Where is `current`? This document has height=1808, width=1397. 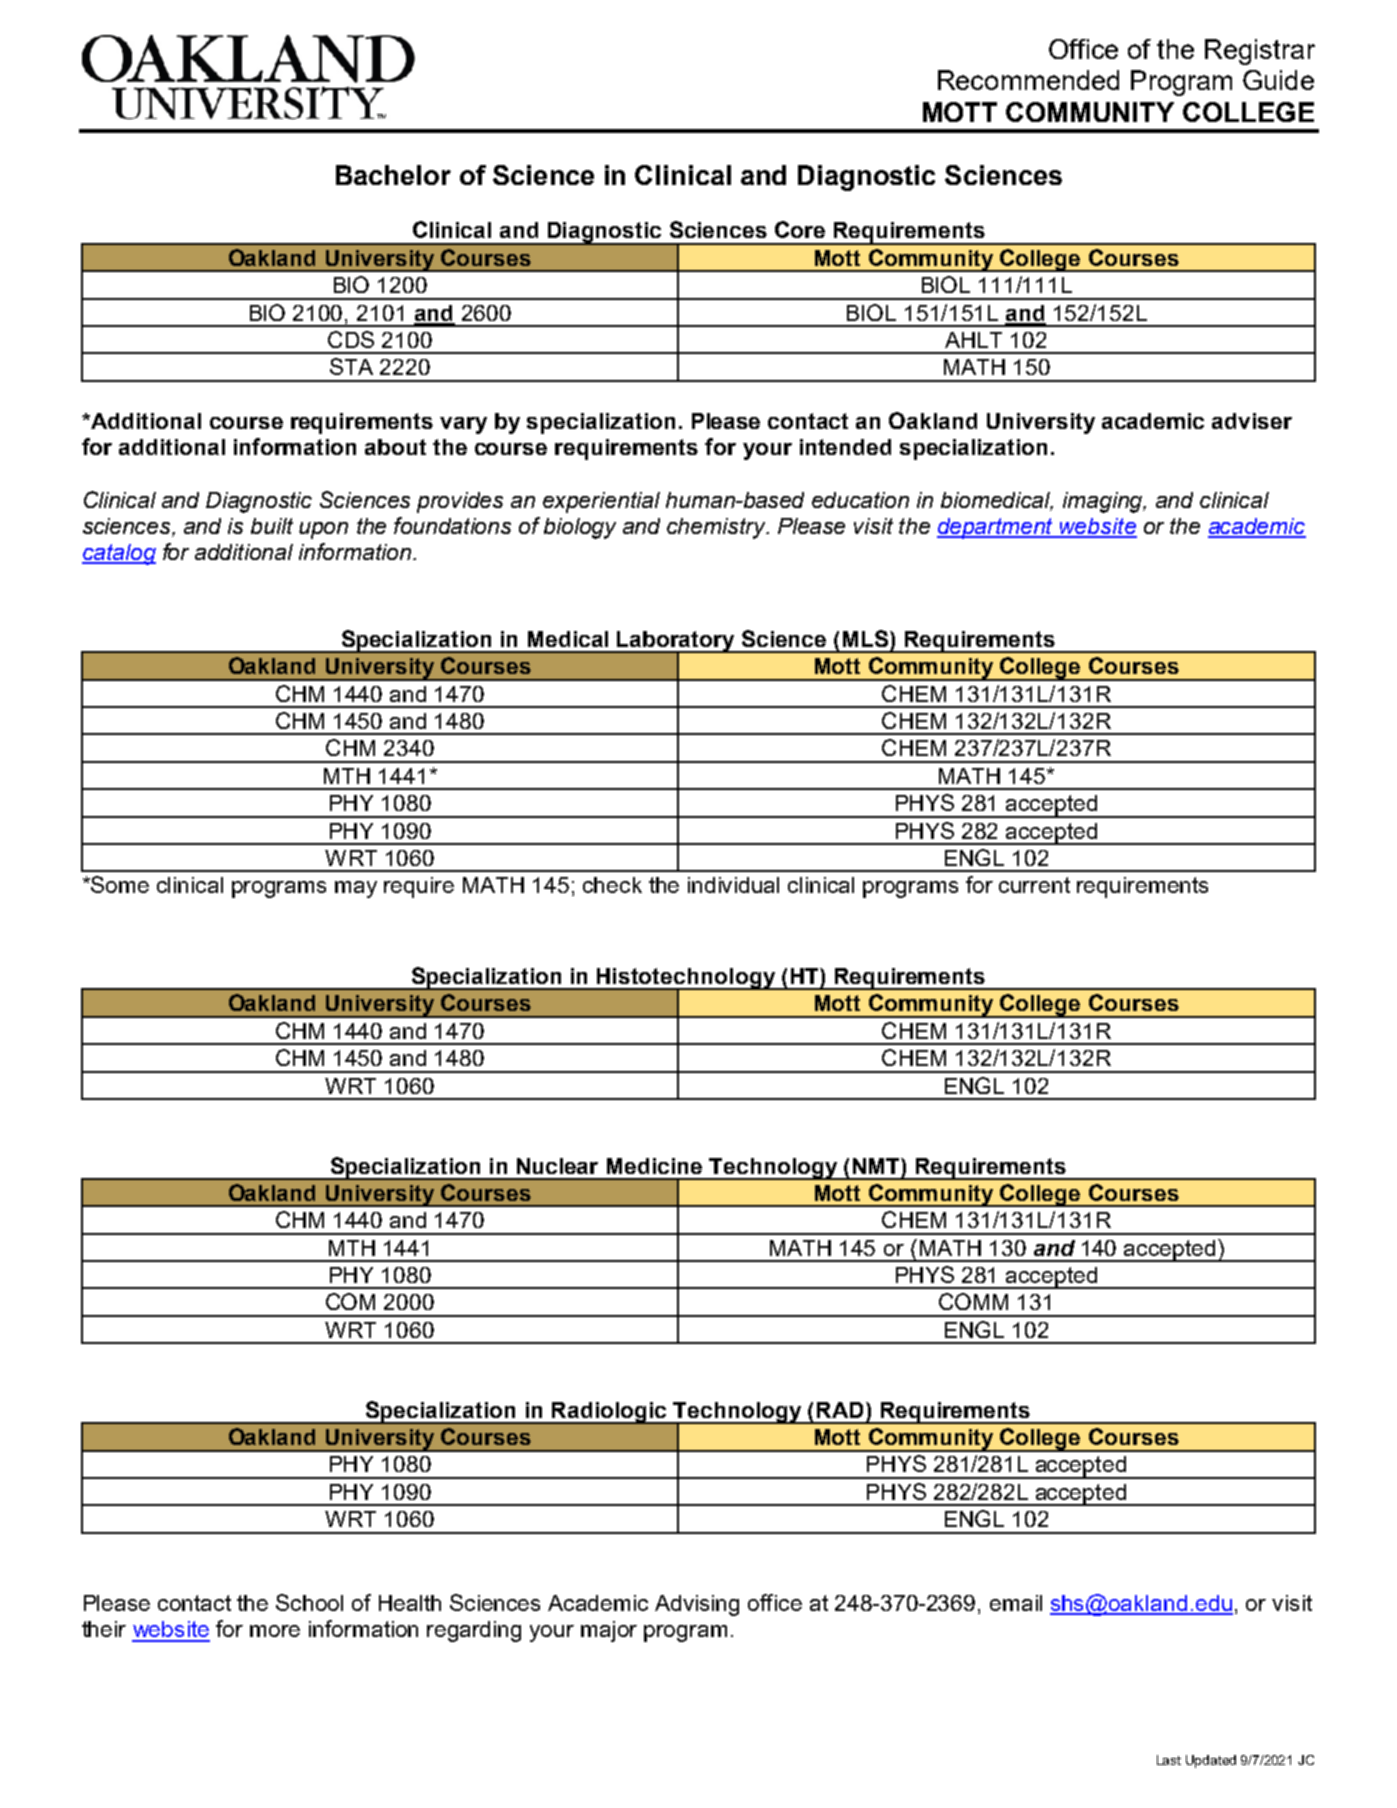
current is located at coordinates (1034, 885).
